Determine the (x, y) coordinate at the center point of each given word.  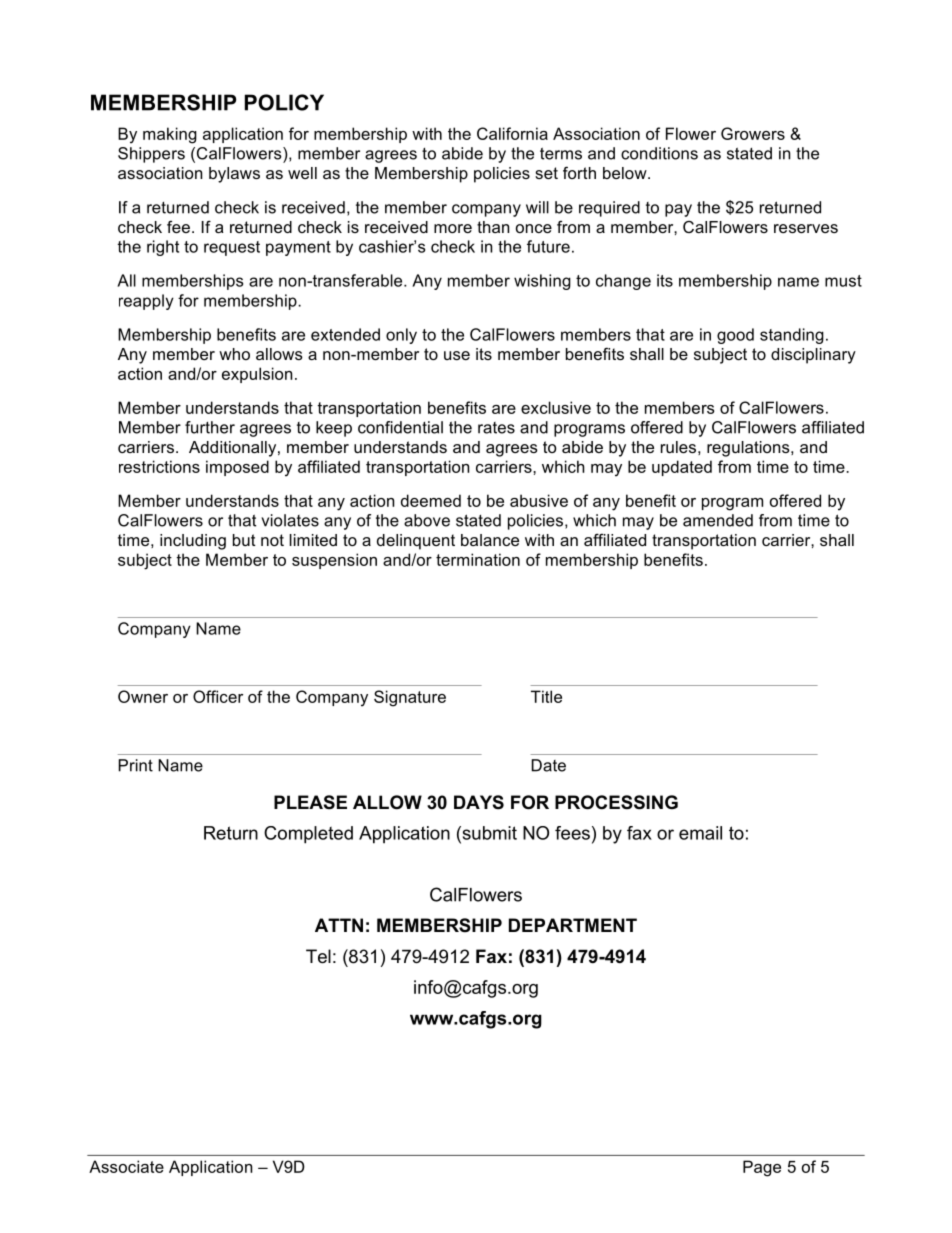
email (700, 833)
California (512, 133)
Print (135, 765)
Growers (753, 133)
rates (496, 428)
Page (762, 1168)
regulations (749, 449)
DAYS (479, 802)
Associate (126, 1166)
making (170, 135)
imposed (237, 468)
